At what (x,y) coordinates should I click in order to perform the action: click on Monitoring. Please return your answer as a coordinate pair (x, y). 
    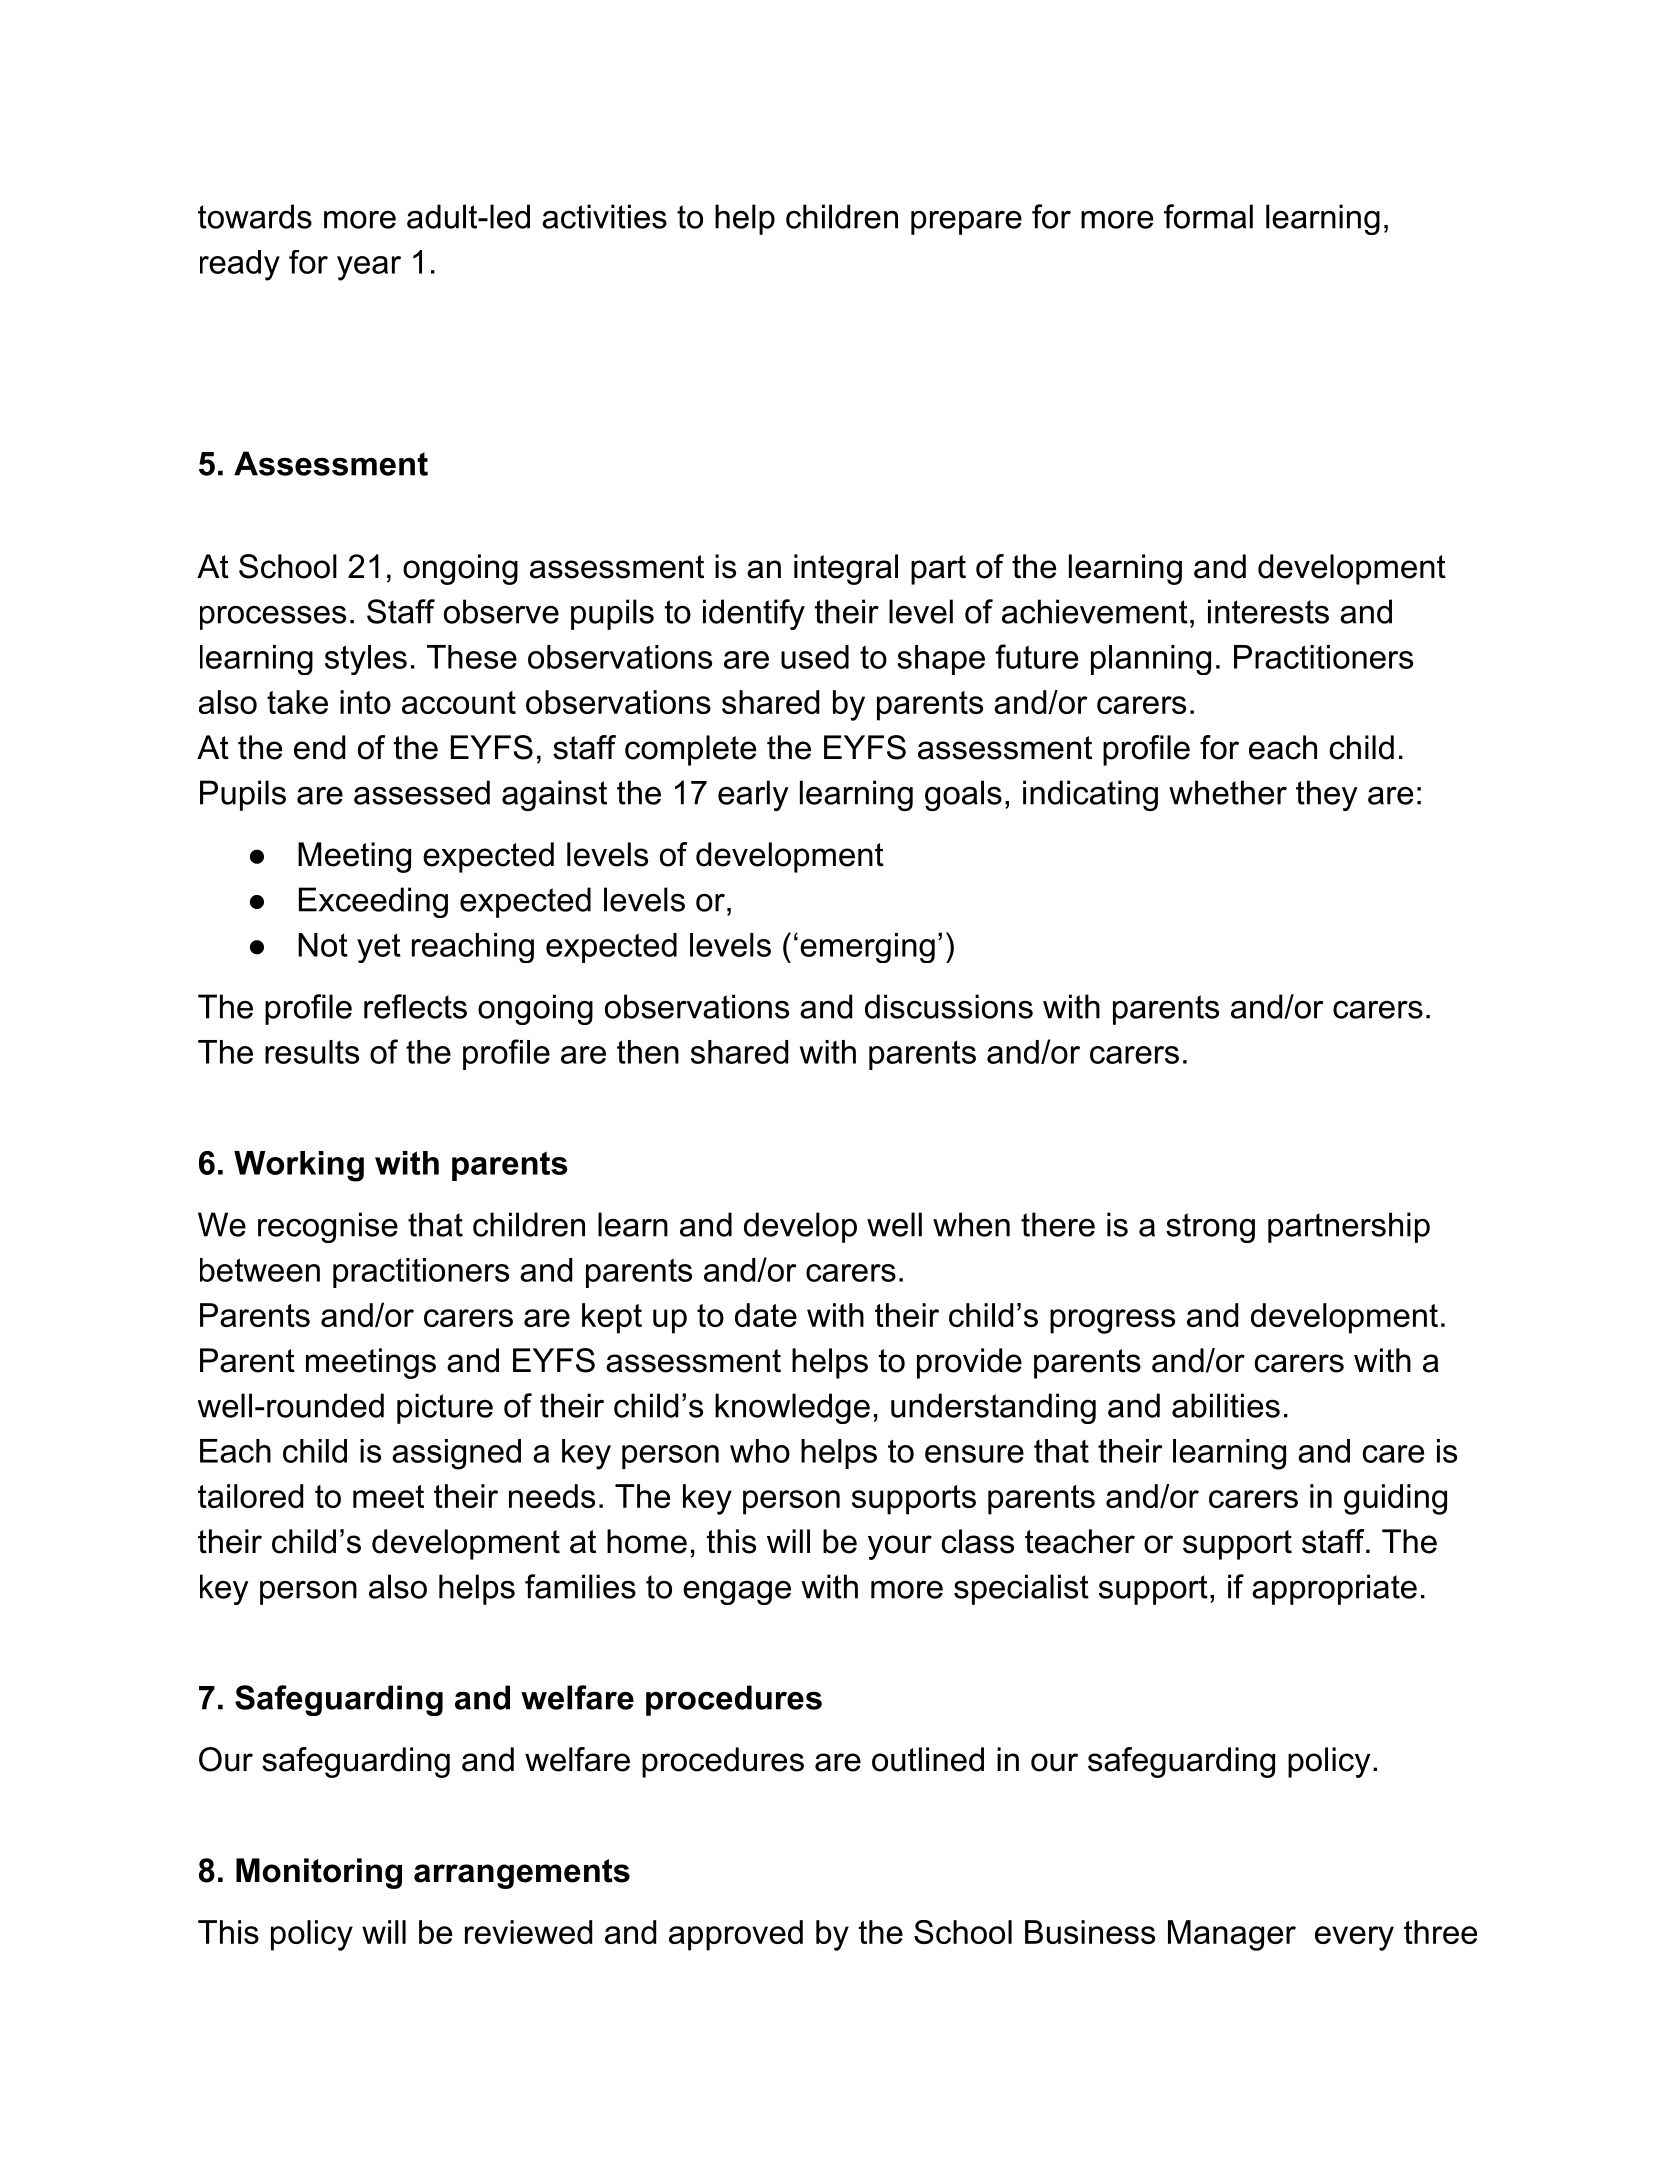
    Looking at the image, I should click on (319, 1873).
